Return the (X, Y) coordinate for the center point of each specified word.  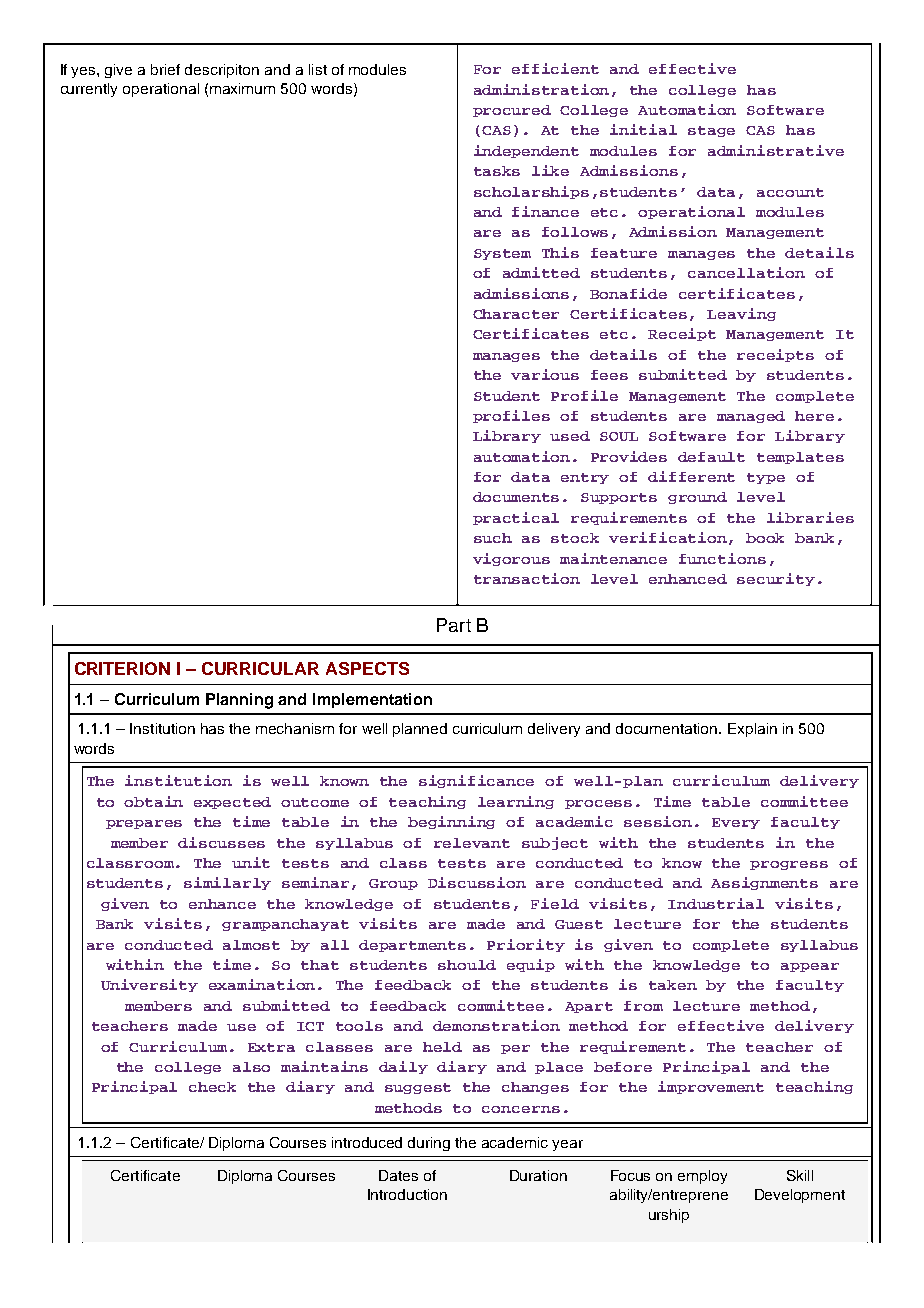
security (776, 579)
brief (165, 69)
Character (516, 314)
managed (751, 417)
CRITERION (122, 668)
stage (711, 131)
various (545, 374)
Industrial (716, 903)
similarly (227, 883)
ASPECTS (367, 668)
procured (512, 111)
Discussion (477, 882)
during (429, 1144)
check (212, 1087)
